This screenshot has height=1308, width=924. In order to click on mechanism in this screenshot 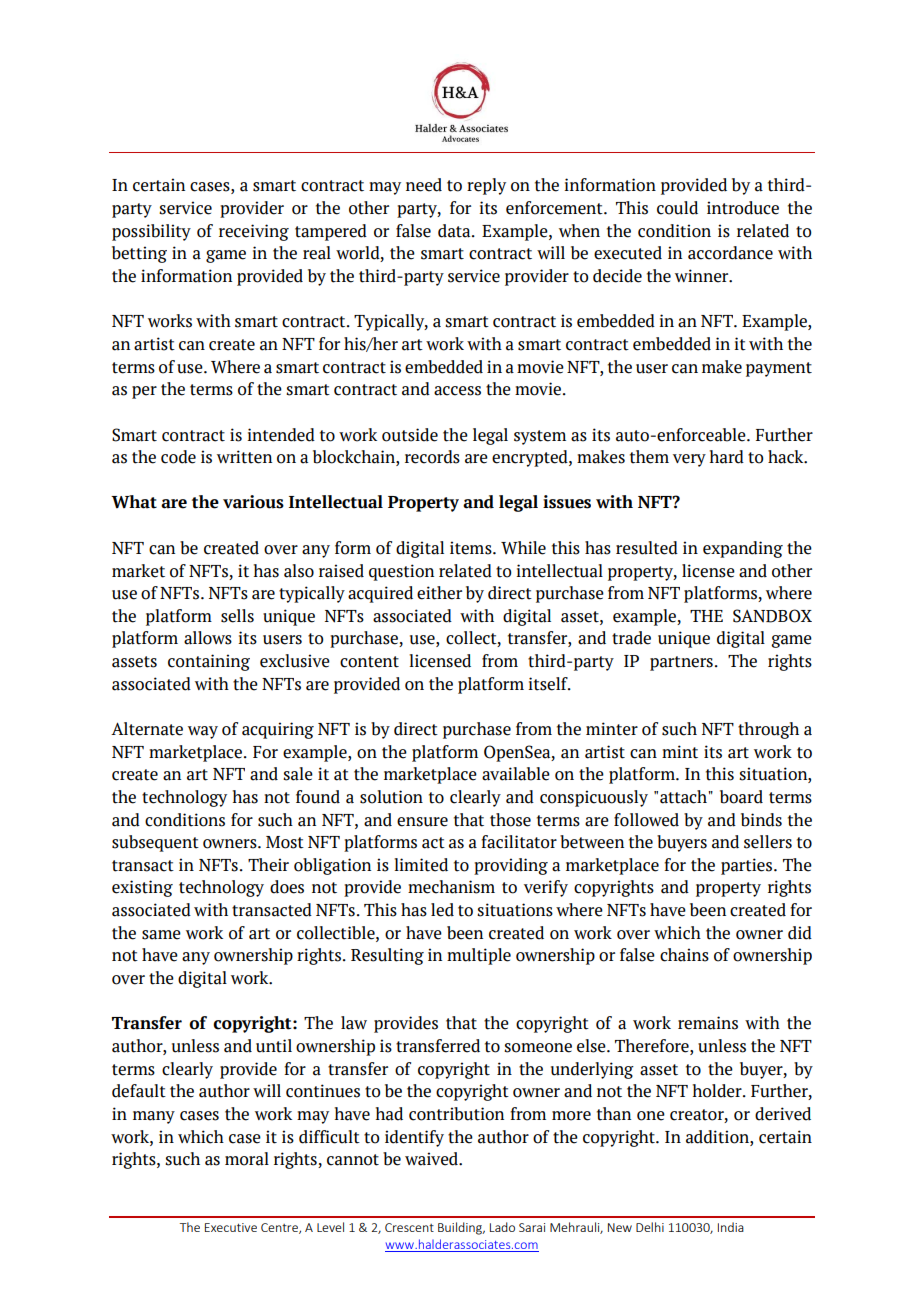, I will do `click(451, 887)`.
